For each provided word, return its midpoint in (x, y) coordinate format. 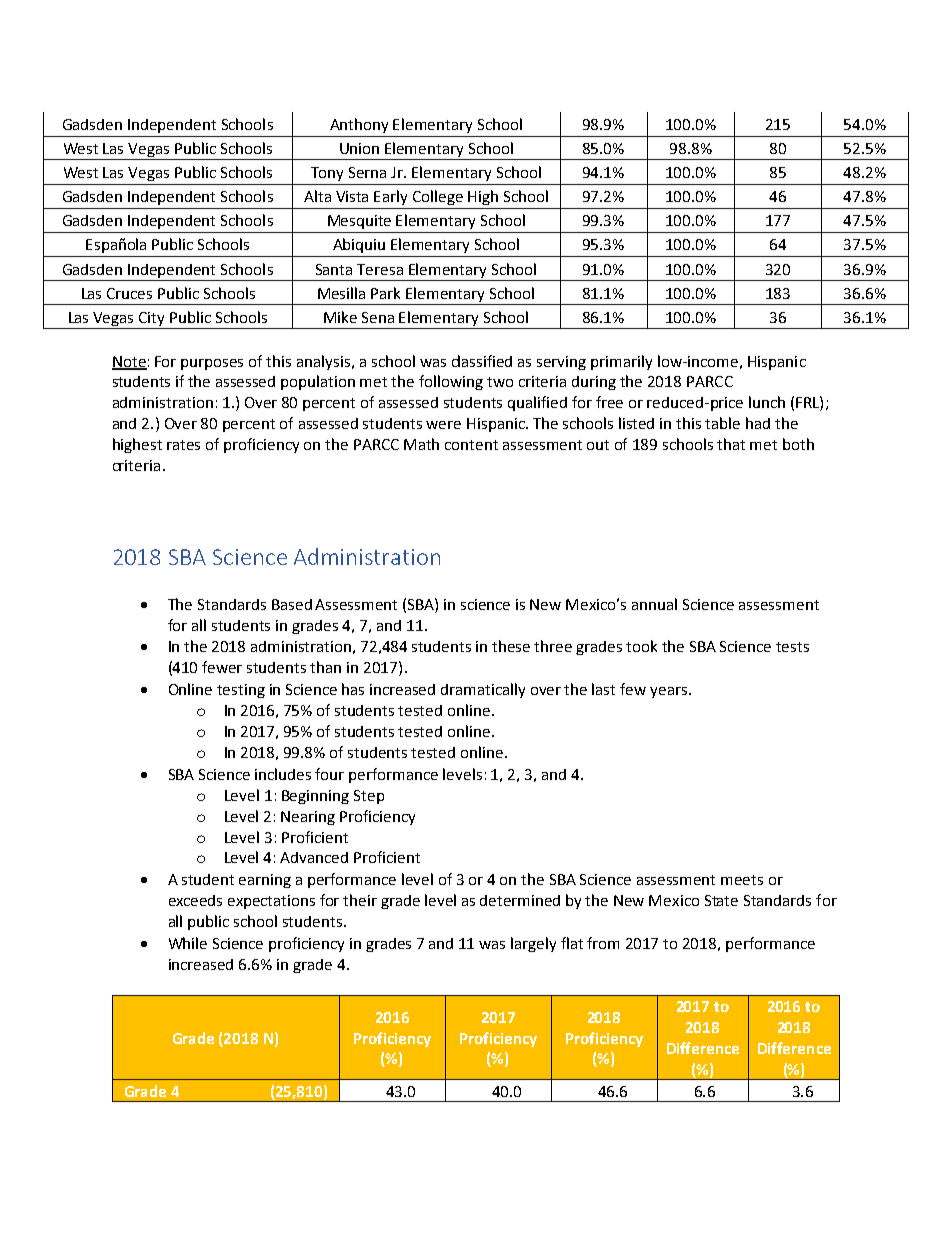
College (438, 197)
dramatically (483, 690)
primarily (621, 362)
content (471, 445)
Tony (327, 174)
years (668, 692)
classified (482, 361)
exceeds (195, 900)
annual (654, 604)
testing (241, 691)
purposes (212, 364)
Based (292, 604)
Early (390, 197)
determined (520, 900)
